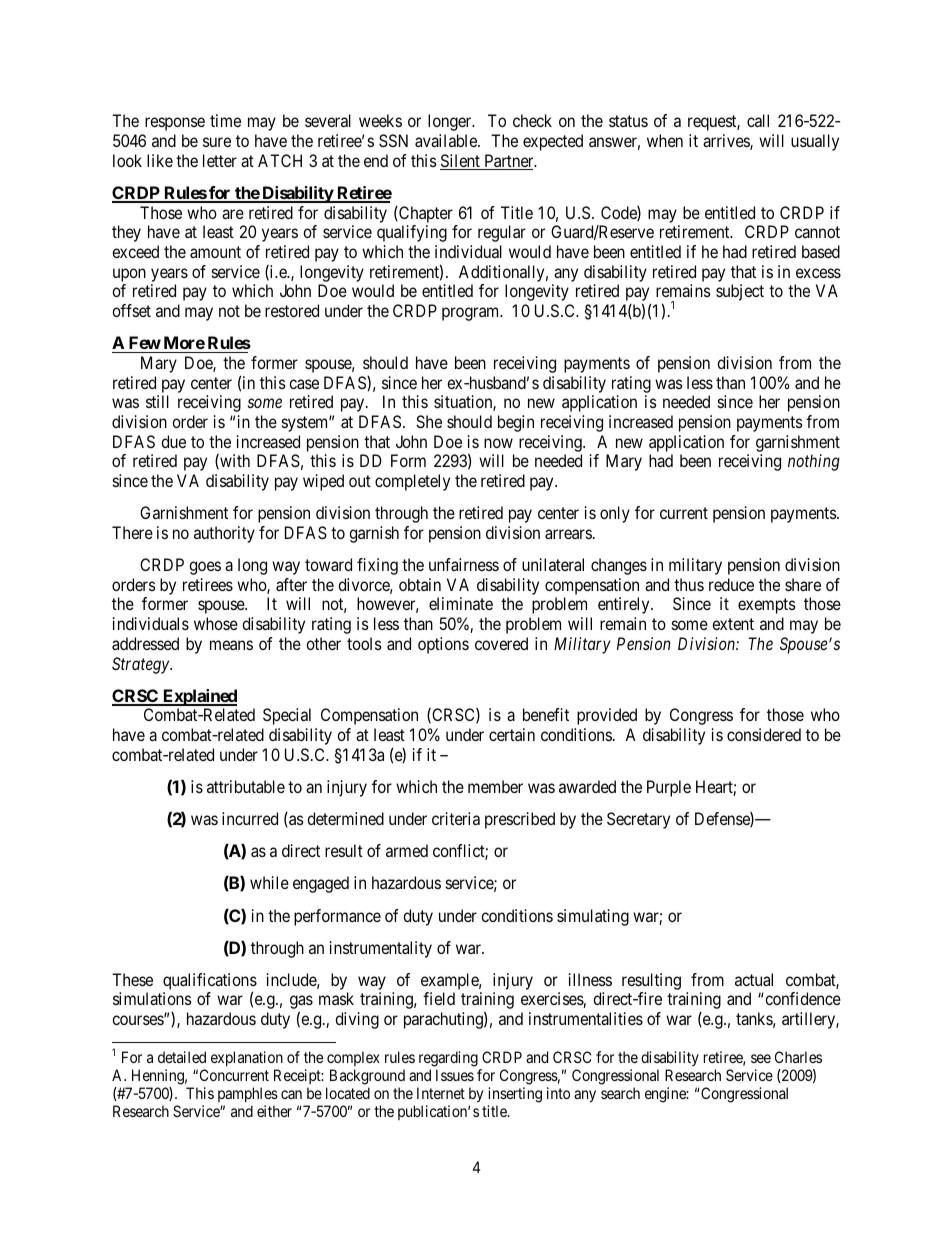  What do you see at coordinates (758, 120) in the document?
I see `call` at bounding box center [758, 120].
